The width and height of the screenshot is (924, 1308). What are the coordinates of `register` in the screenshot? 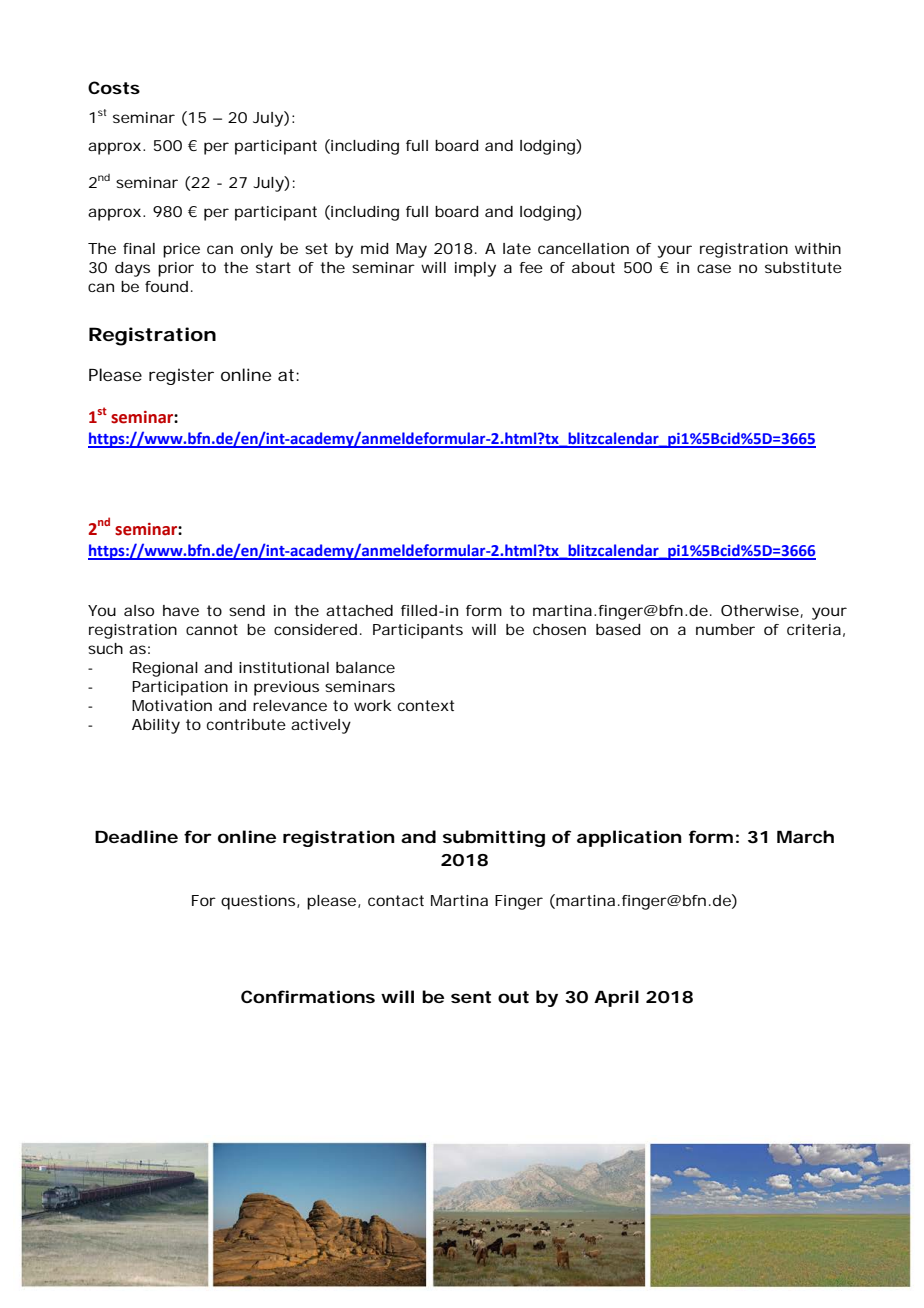 It's located at (181, 376).
